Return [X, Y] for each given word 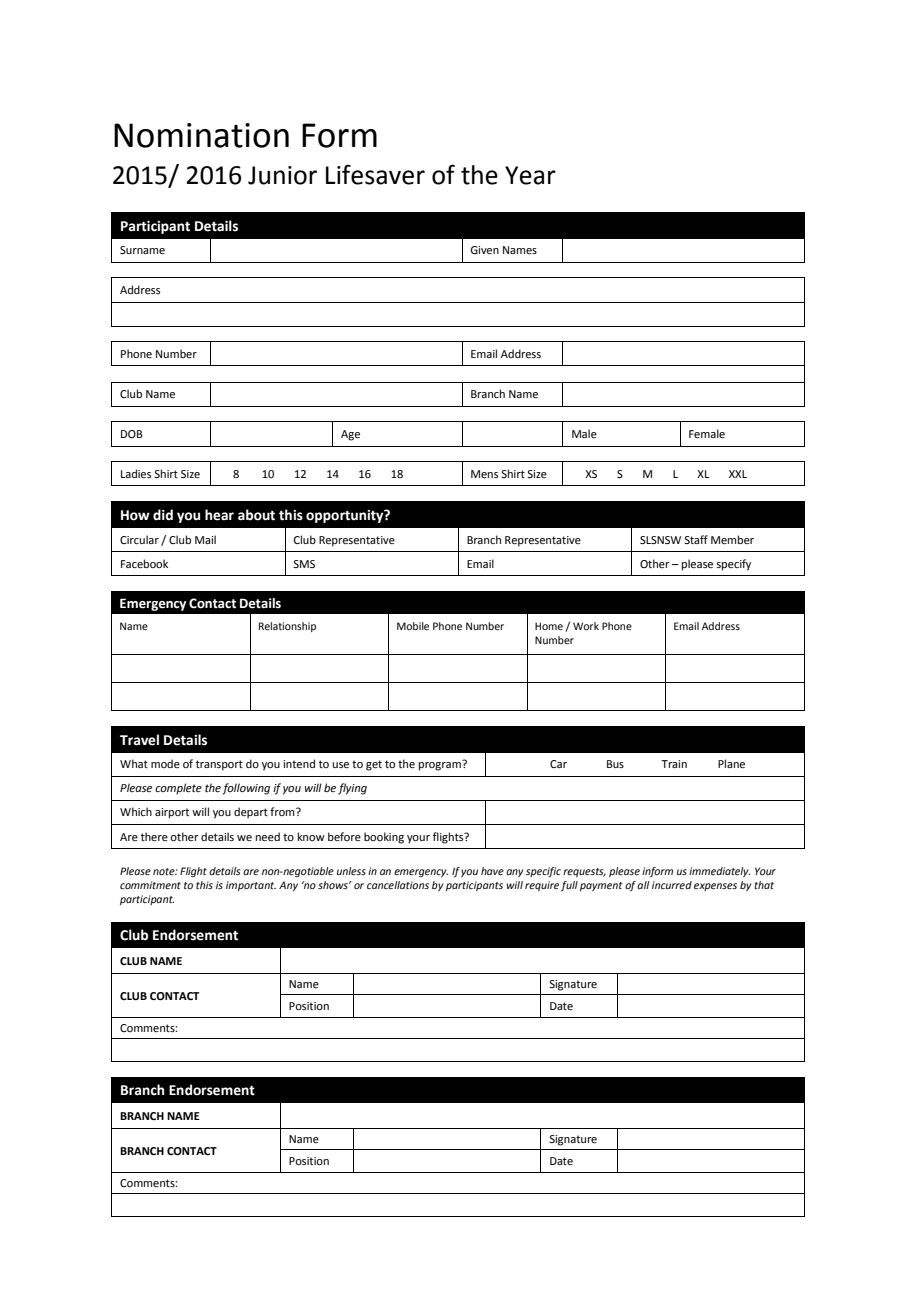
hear [219, 515]
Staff [696, 539]
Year [530, 175]
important [251, 886]
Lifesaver [375, 174]
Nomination [201, 135]
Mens [484, 474]
